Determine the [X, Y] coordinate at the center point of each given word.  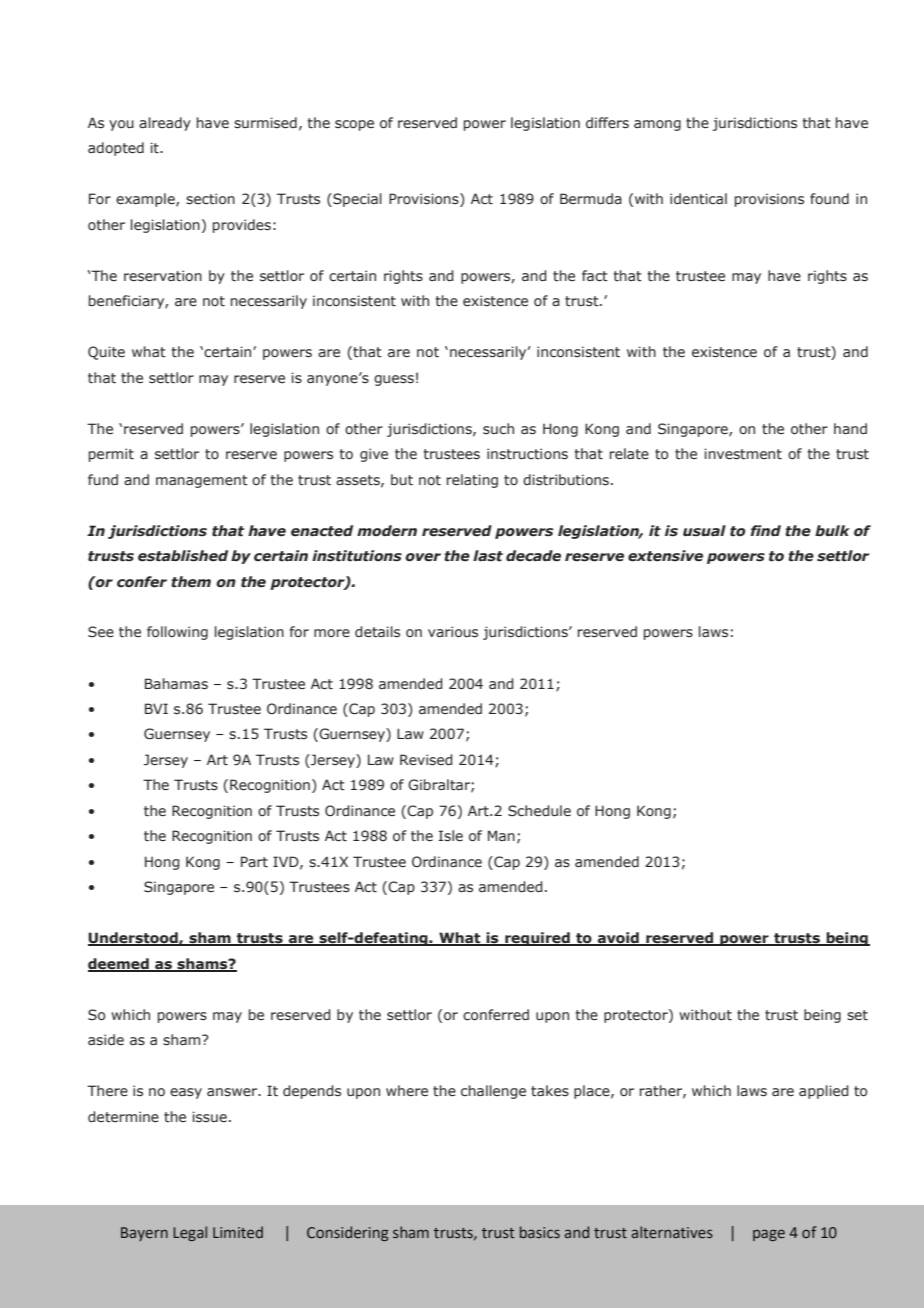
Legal [190, 1233]
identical [698, 199]
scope [354, 125]
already [165, 124]
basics [540, 1232]
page [769, 1235]
